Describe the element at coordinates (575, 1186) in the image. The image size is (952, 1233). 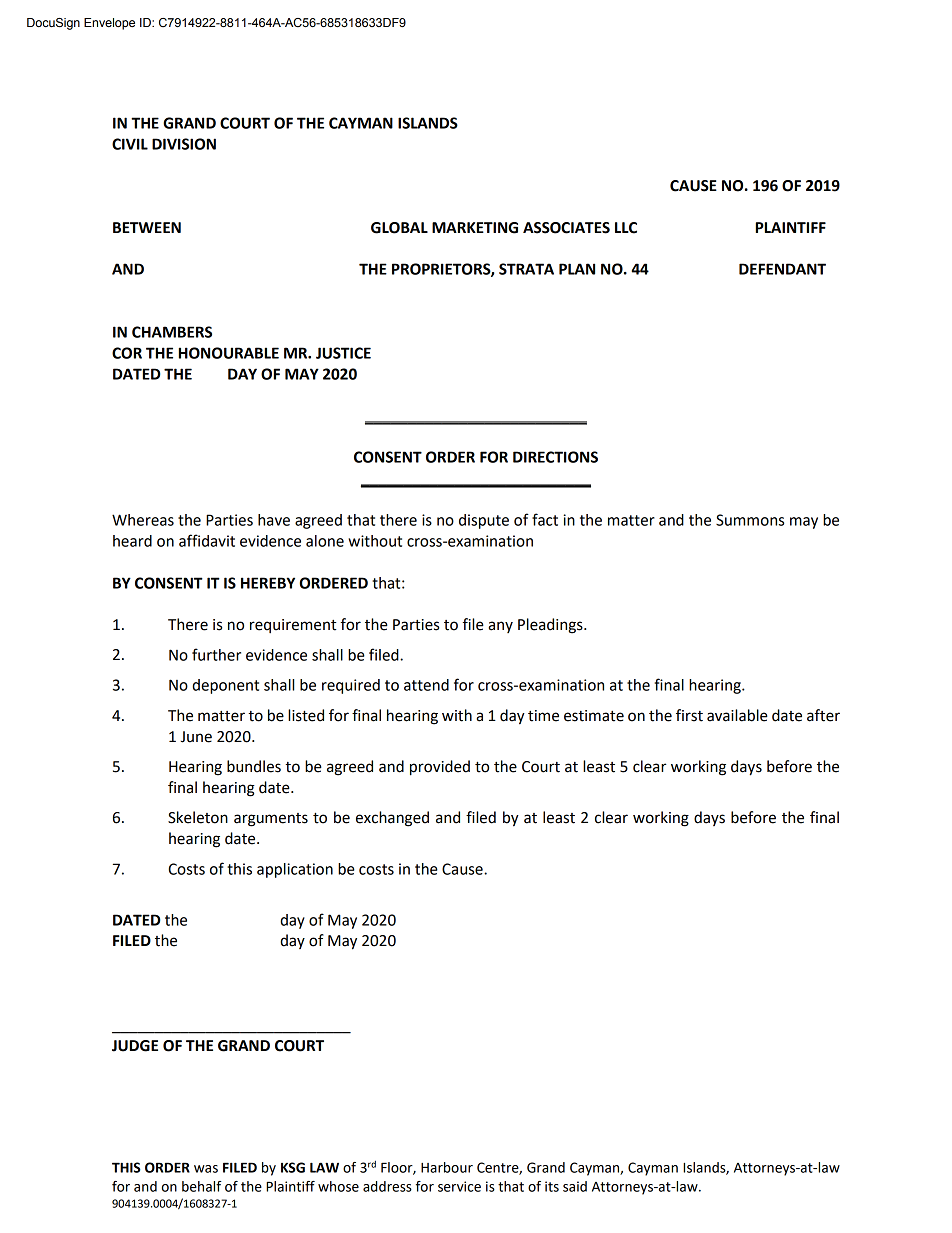
I see `said` at that location.
